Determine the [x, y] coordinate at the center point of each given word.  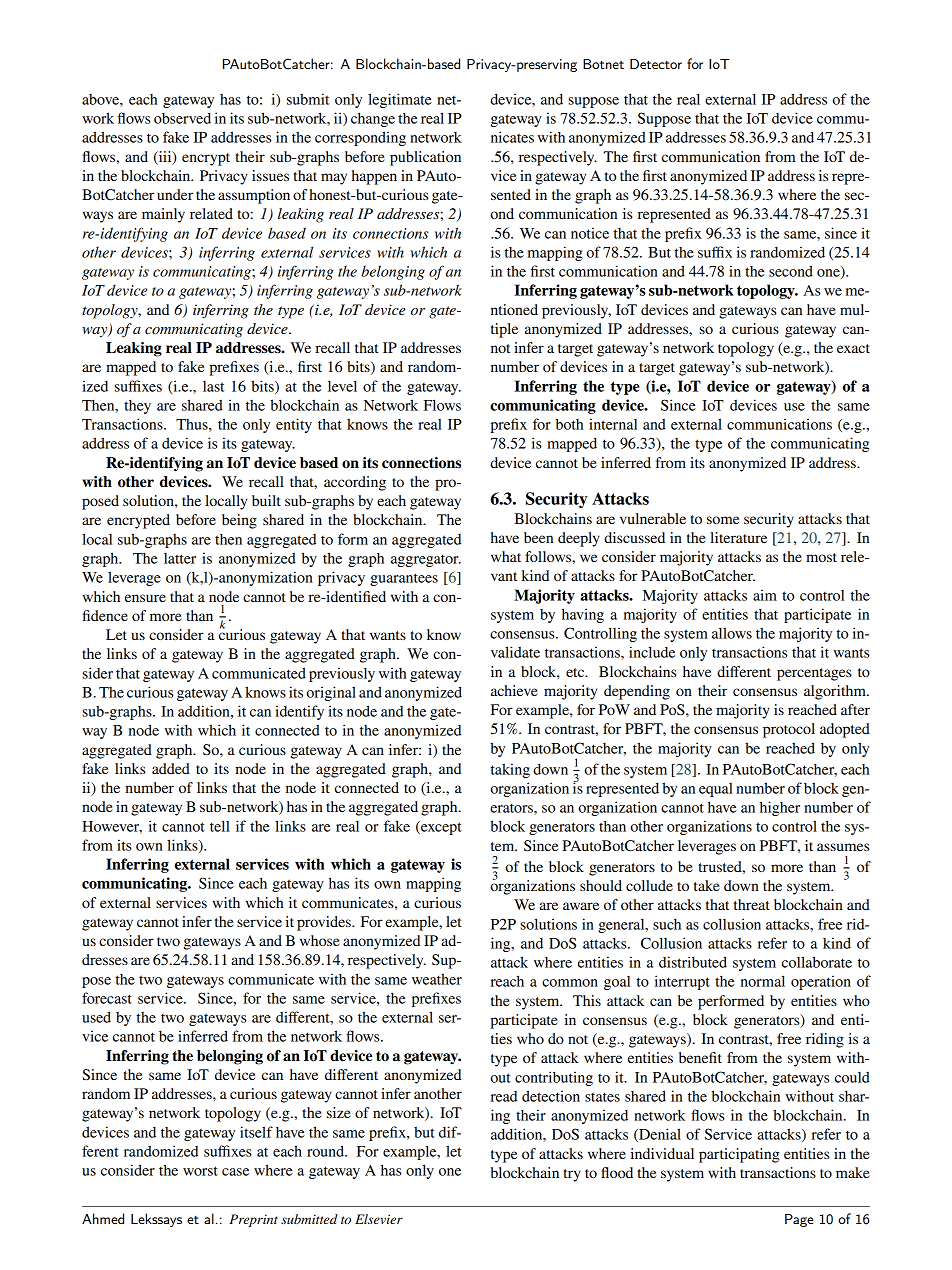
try [572, 1175]
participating [739, 1155]
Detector [656, 64]
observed [182, 118]
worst [200, 1171]
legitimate [400, 100]
